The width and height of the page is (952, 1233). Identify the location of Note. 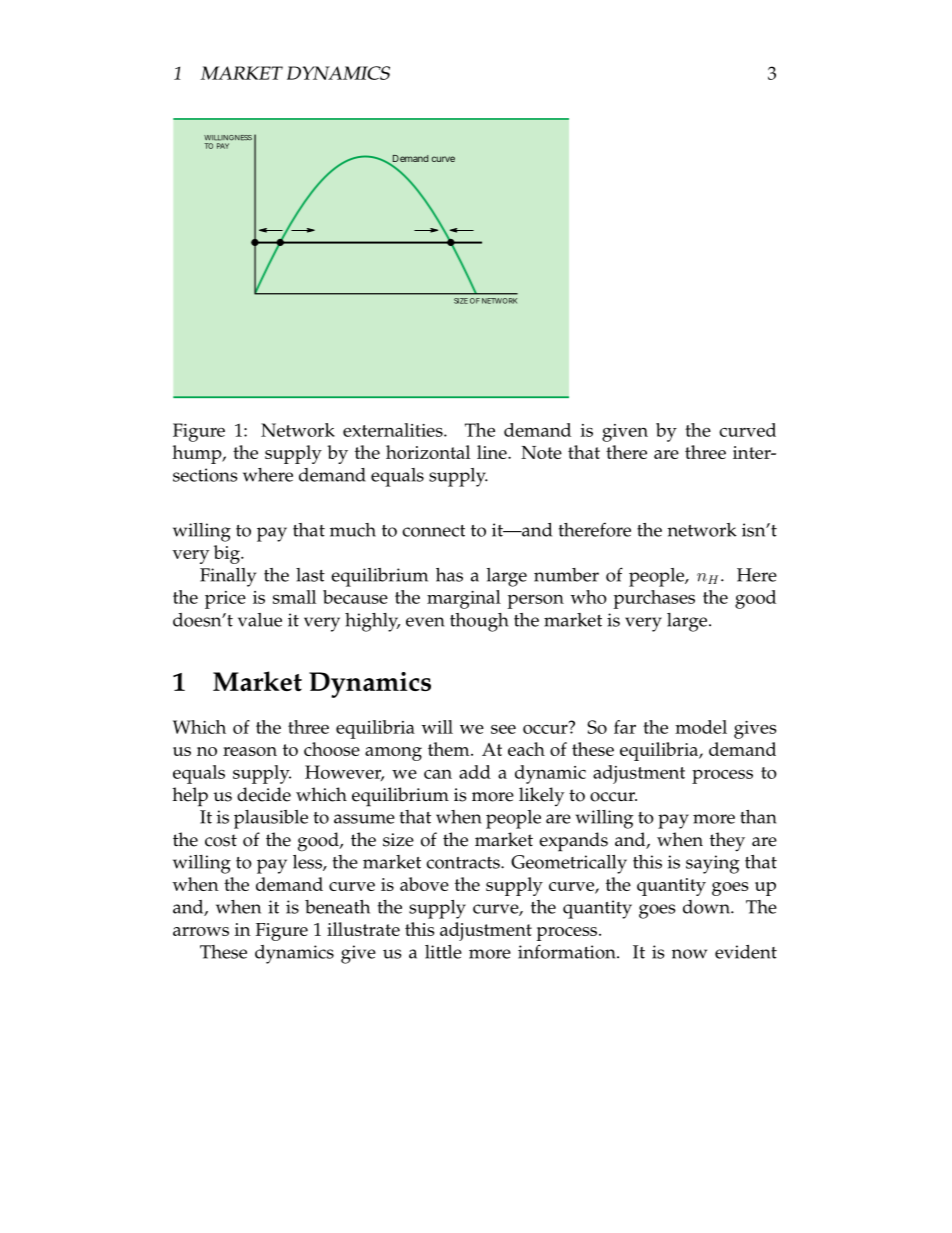
(541, 452).
